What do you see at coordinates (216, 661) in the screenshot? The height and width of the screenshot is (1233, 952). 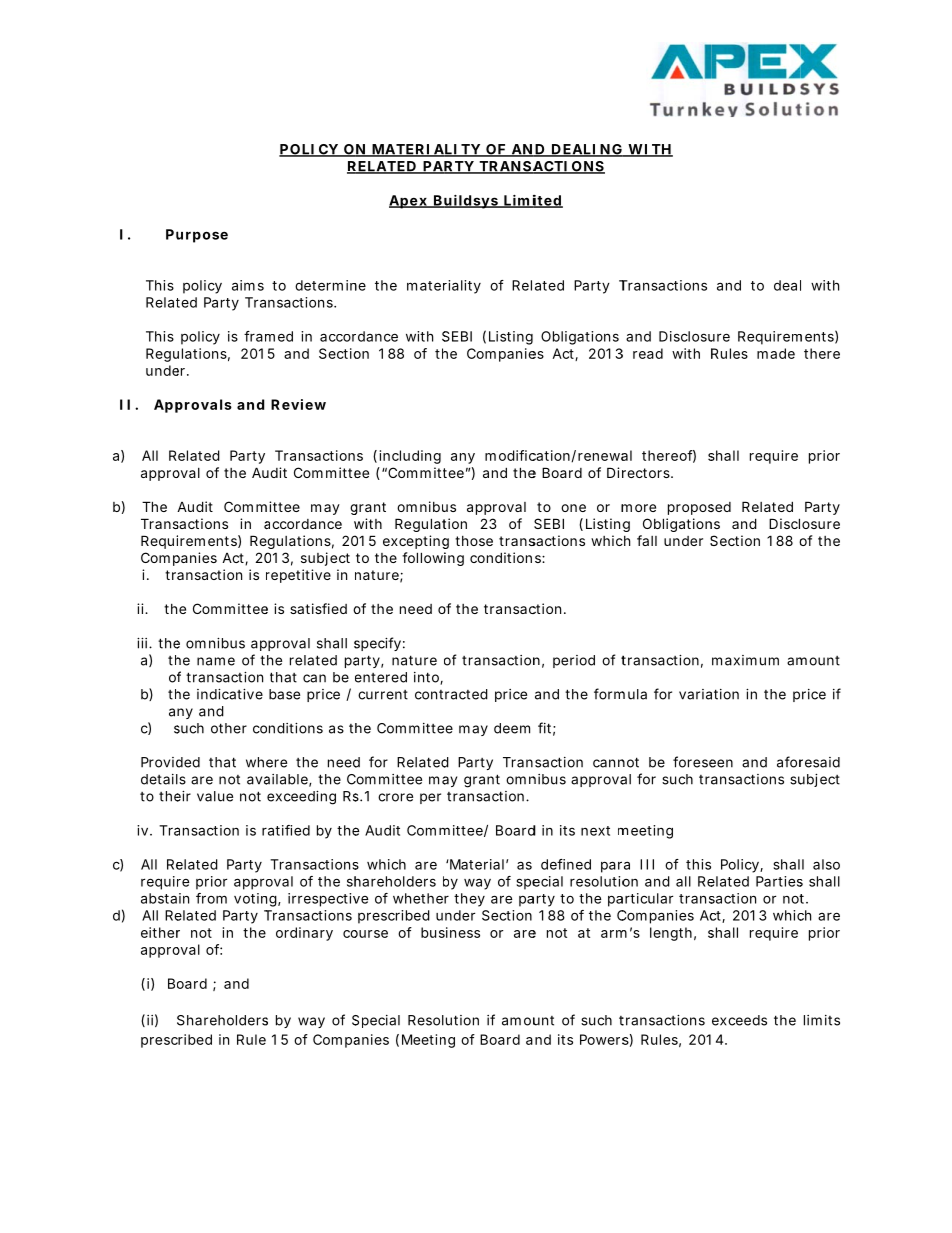 I see `name` at bounding box center [216, 661].
